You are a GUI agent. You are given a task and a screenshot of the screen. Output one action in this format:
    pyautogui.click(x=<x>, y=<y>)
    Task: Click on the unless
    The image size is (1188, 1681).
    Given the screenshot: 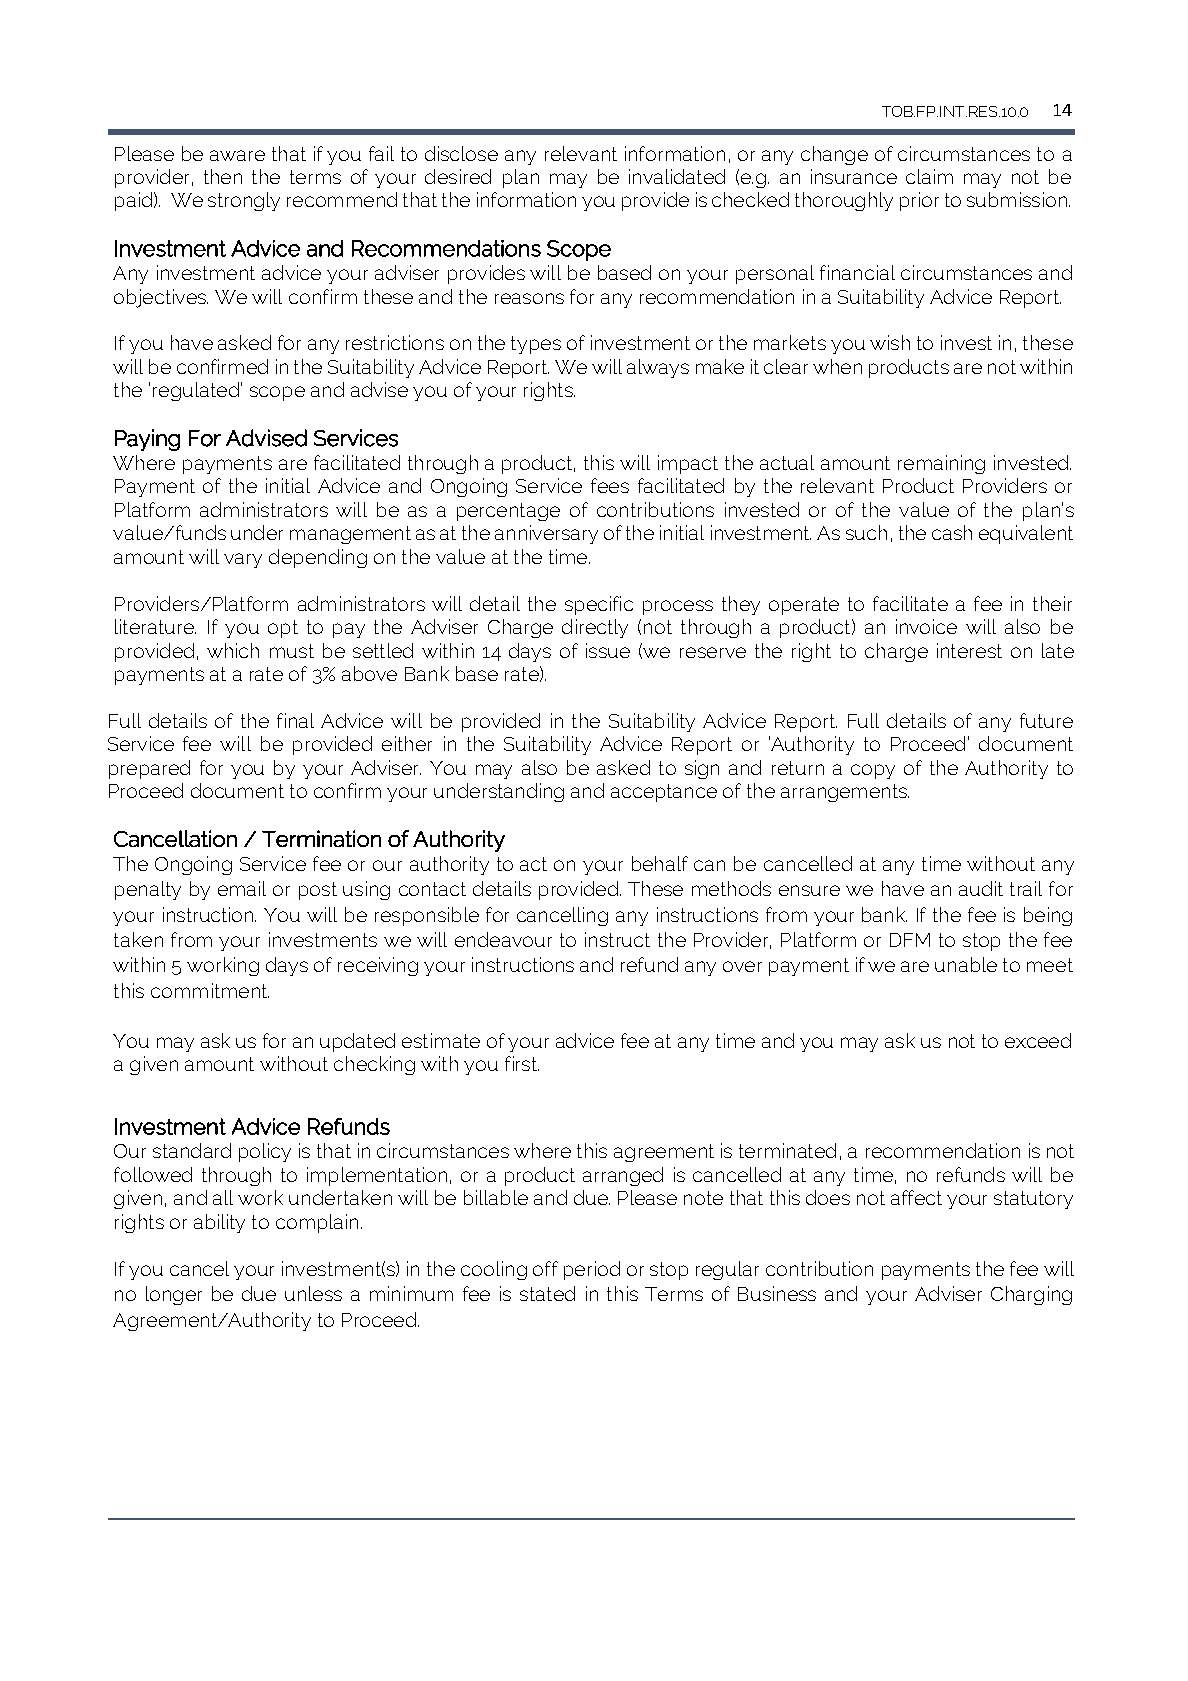 What is the action you would take?
    pyautogui.click(x=313, y=1293)
